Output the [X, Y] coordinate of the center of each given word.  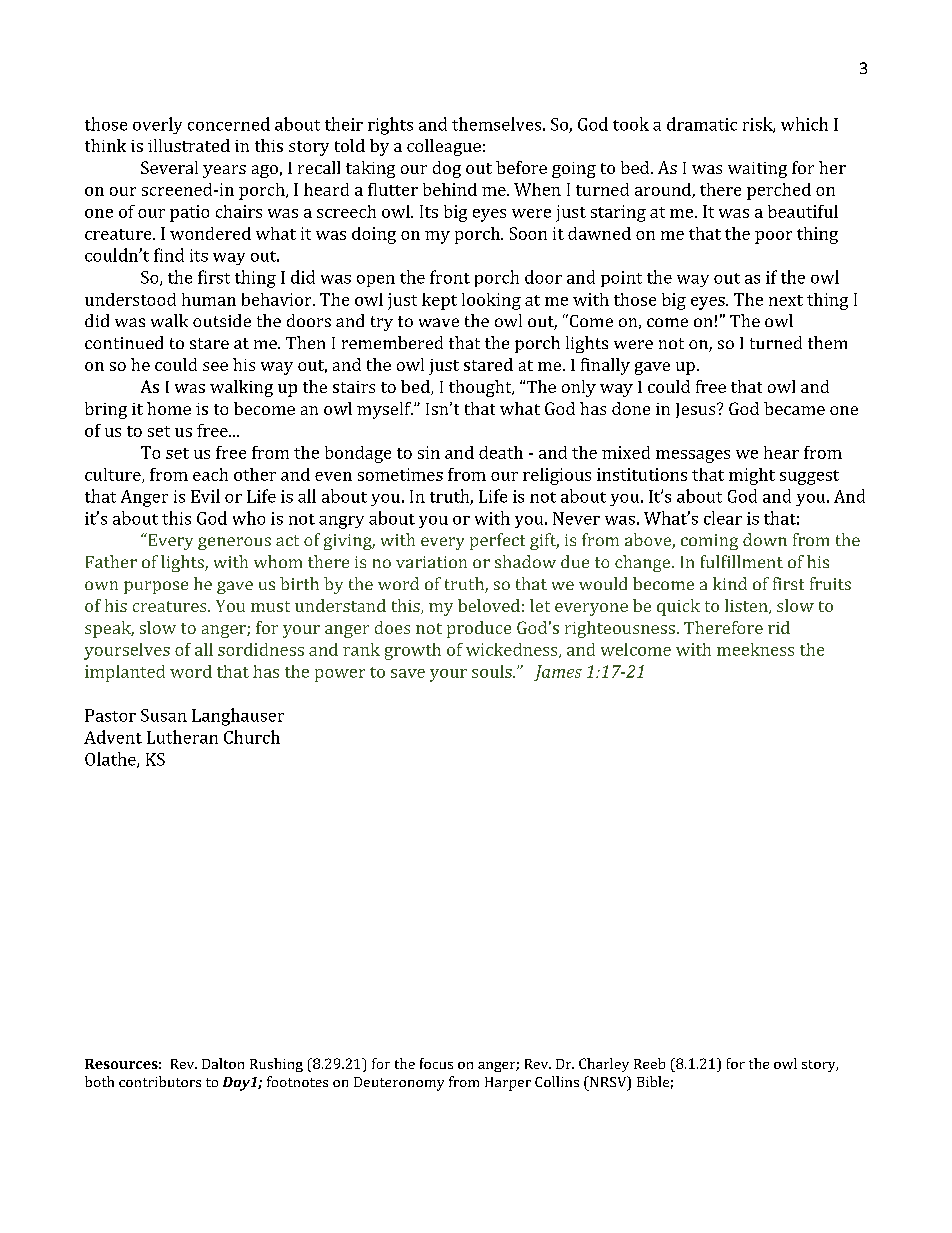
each [210, 474]
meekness [755, 649]
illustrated [189, 145]
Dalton [223, 1063]
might [752, 476]
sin [429, 452]
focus [436, 1063]
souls [493, 671]
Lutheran [182, 737]
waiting [757, 170]
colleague [444, 147]
